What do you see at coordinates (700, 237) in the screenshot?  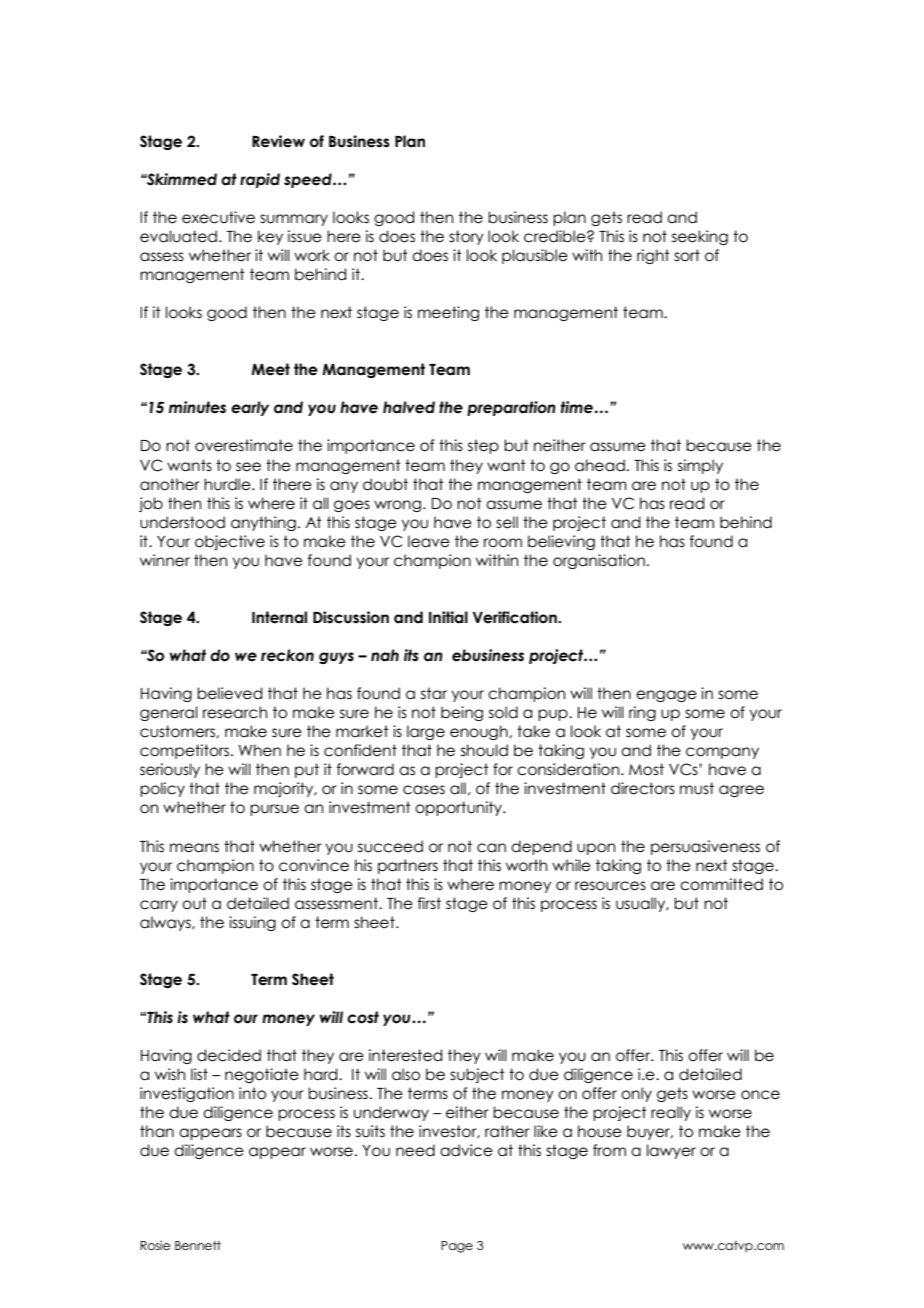 I see `seeking` at bounding box center [700, 237].
